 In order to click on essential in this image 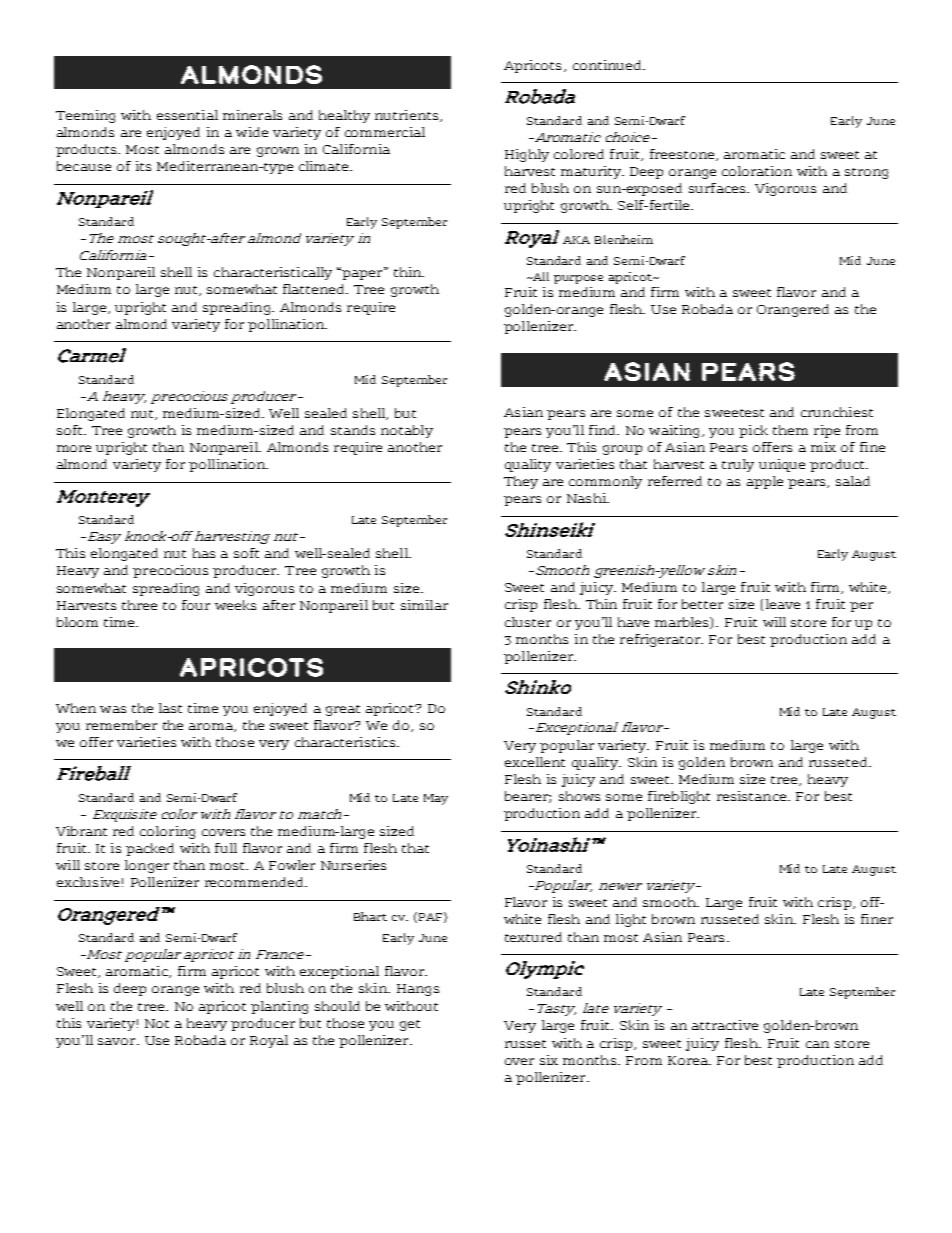, I will do `click(187, 115)`.
